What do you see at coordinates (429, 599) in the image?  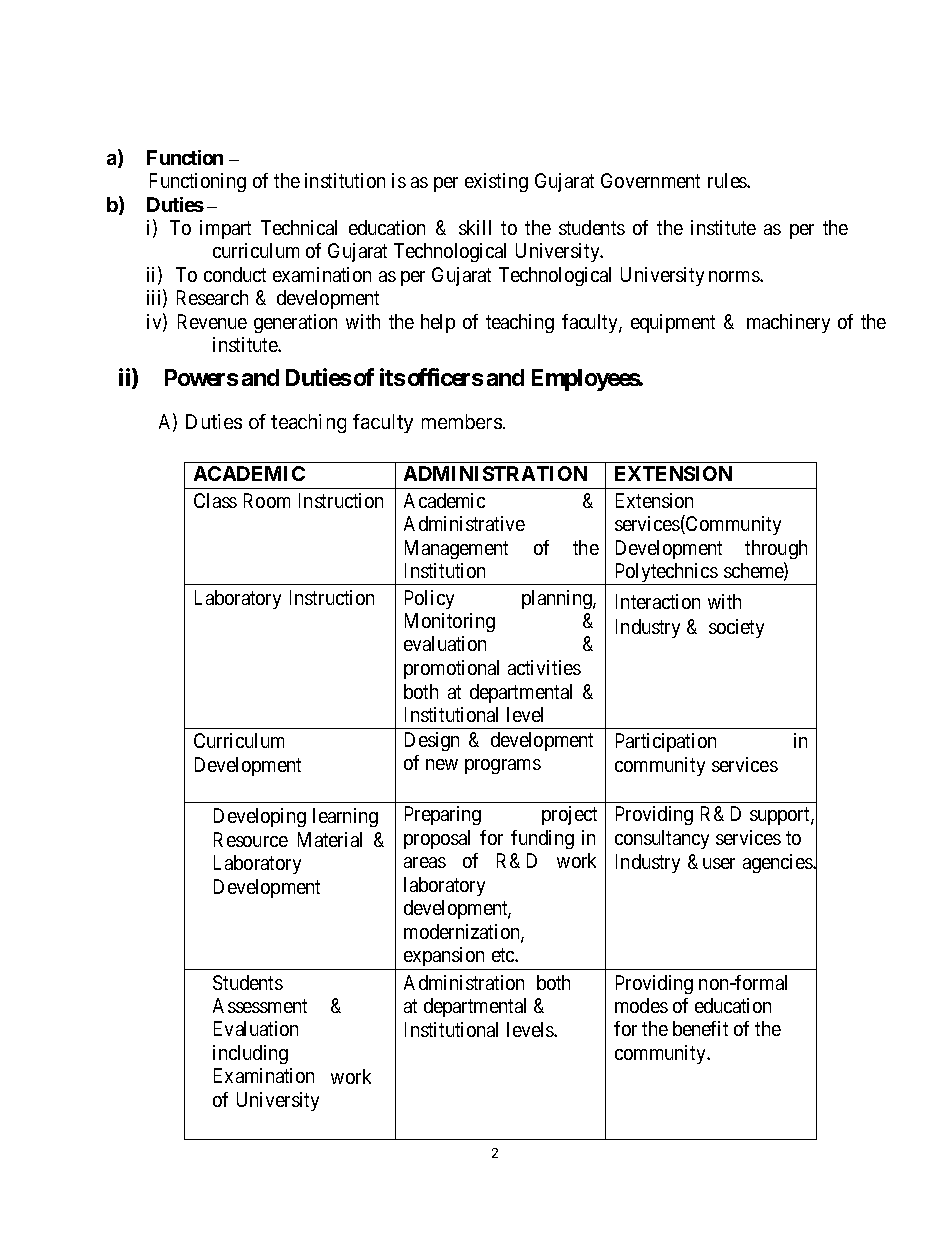 I see `Policy` at bounding box center [429, 599].
